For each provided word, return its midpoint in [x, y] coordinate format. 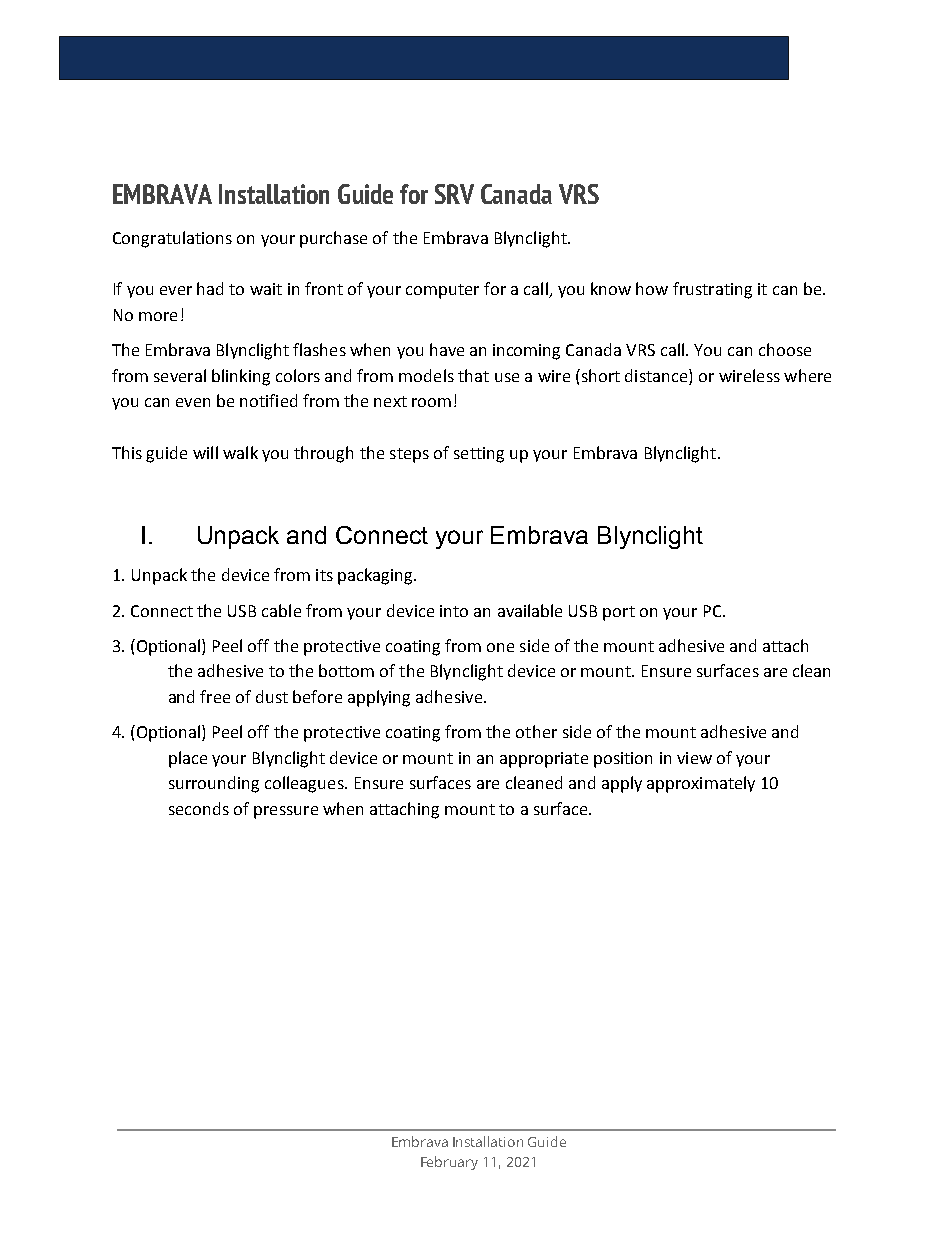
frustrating [712, 290]
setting [479, 455]
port [619, 613]
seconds [199, 808]
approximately [701, 784]
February [449, 1163]
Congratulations [172, 239]
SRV [454, 194]
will [205, 452]
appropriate [544, 760]
